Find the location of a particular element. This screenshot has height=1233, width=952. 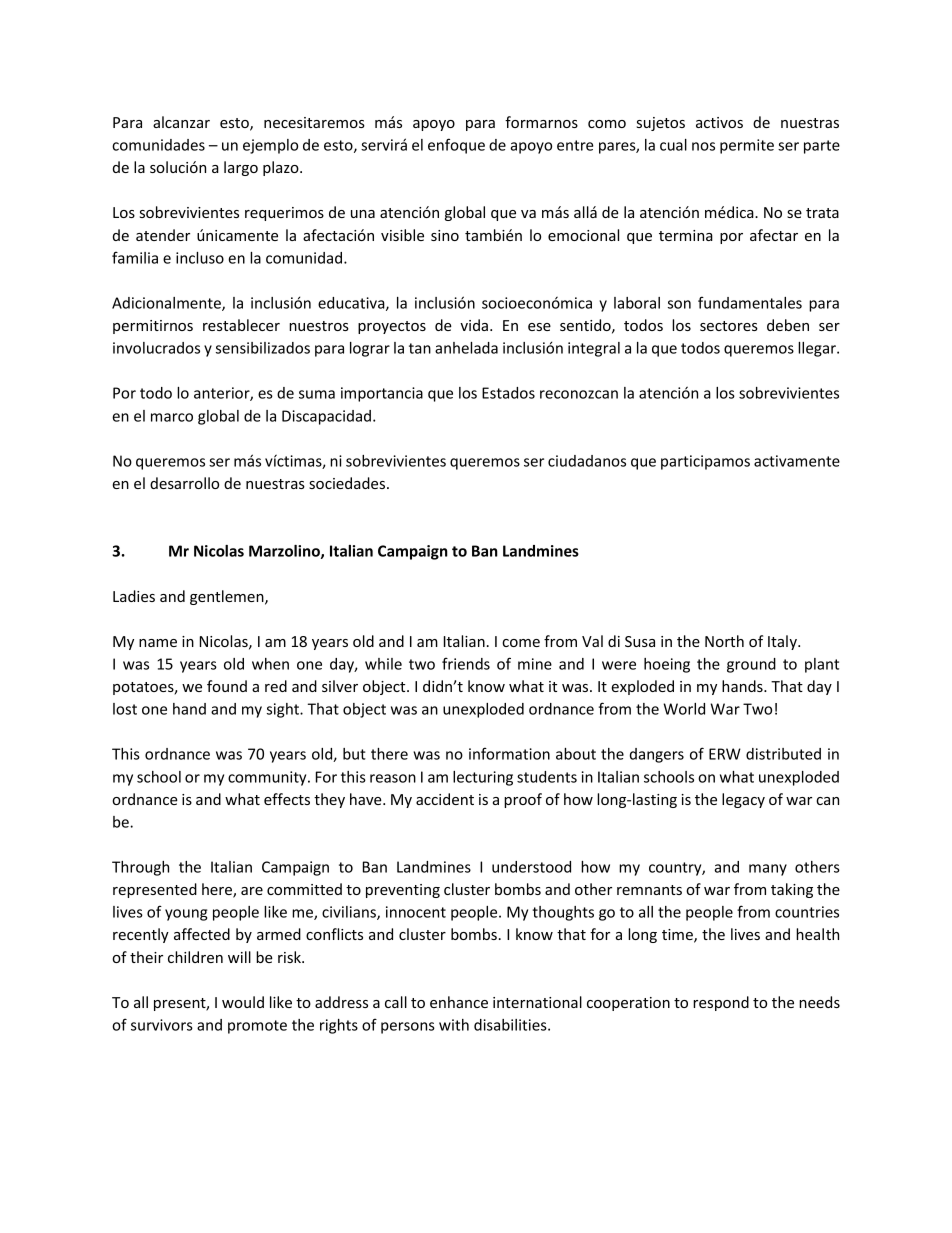

information is located at coordinates (509, 753).
